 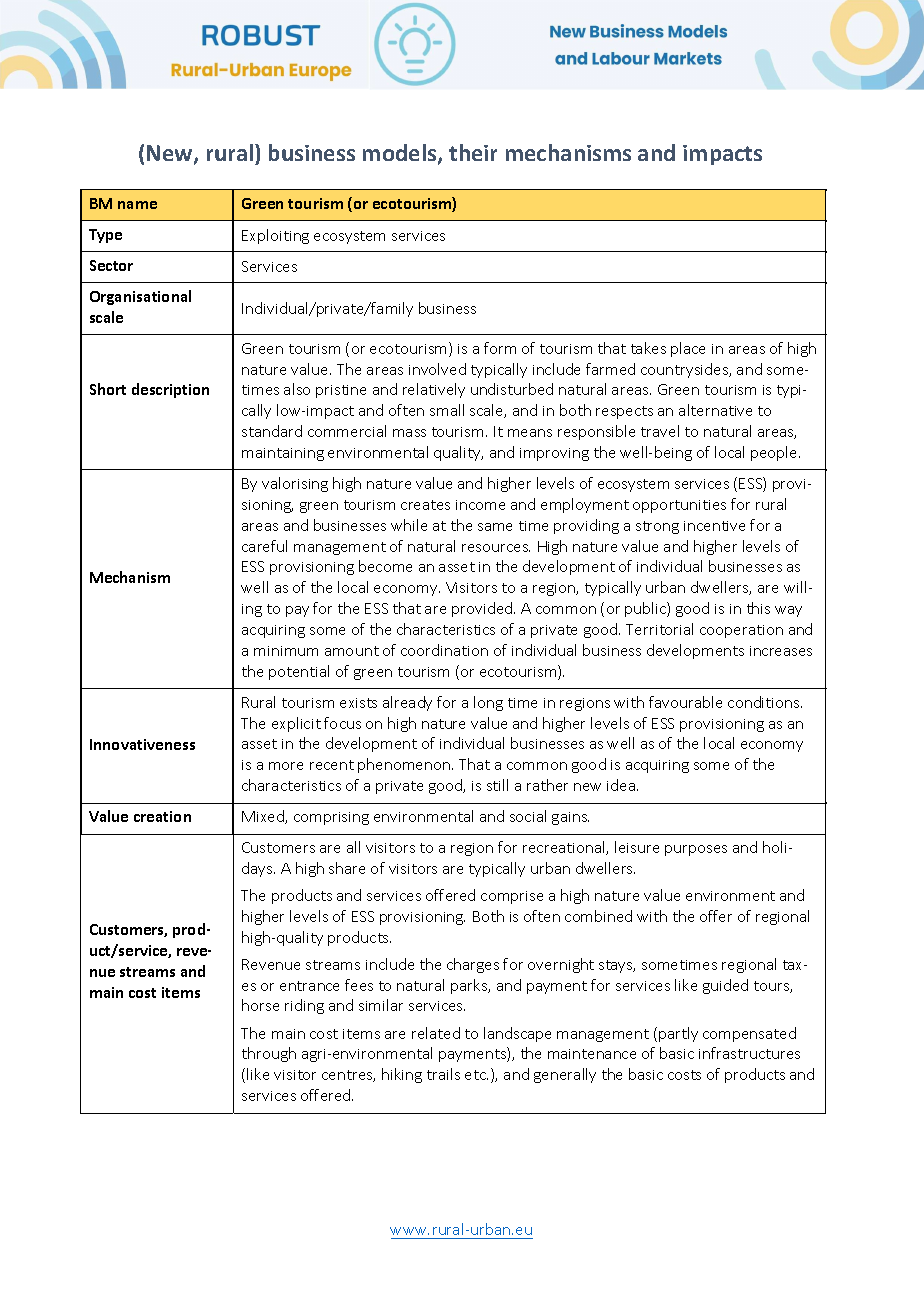 I want to click on opportunities, so click(x=679, y=506).
